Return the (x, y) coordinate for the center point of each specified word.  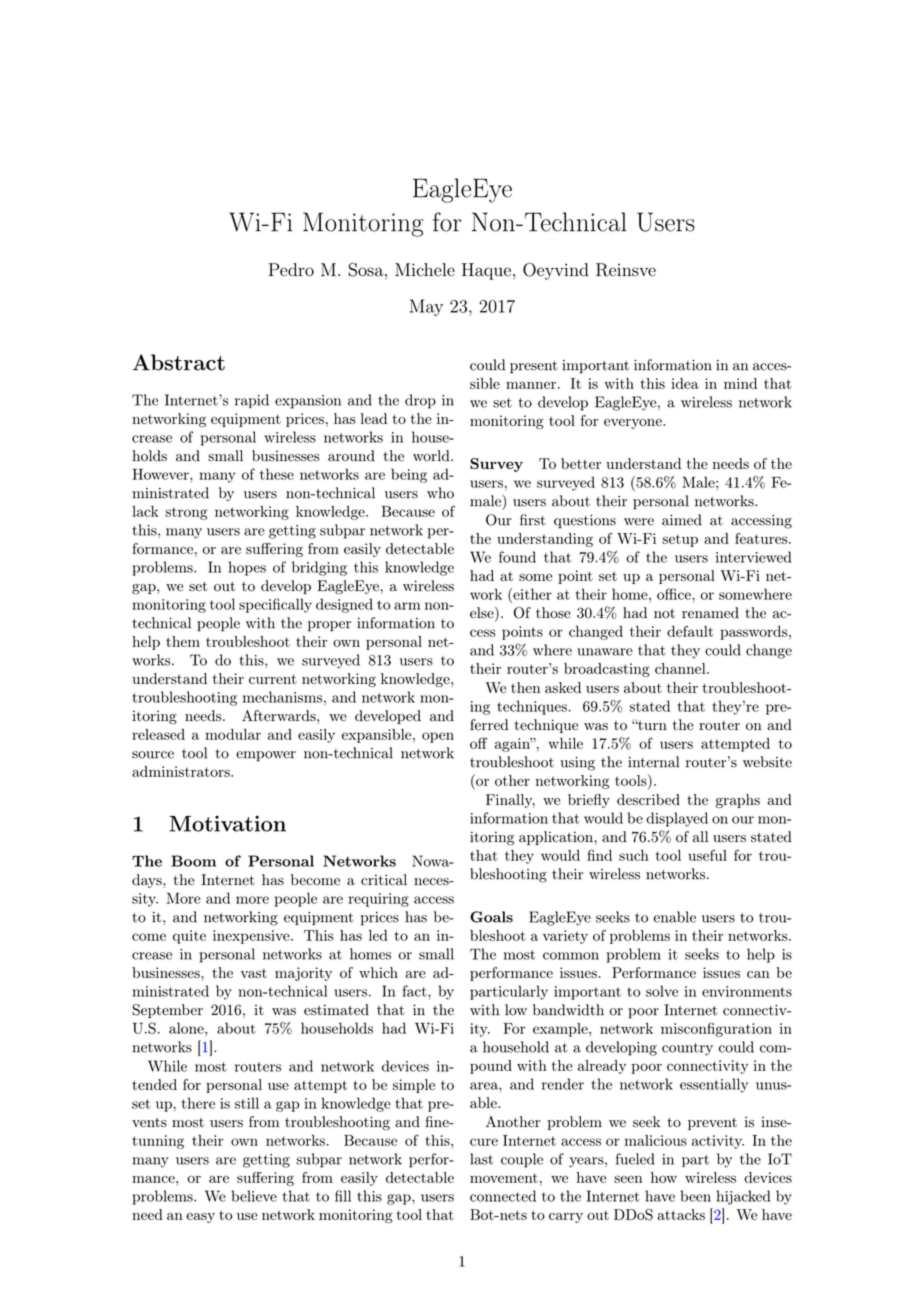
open (438, 737)
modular (233, 734)
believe (254, 1196)
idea (685, 383)
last (481, 1159)
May (426, 307)
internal (653, 762)
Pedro (291, 270)
